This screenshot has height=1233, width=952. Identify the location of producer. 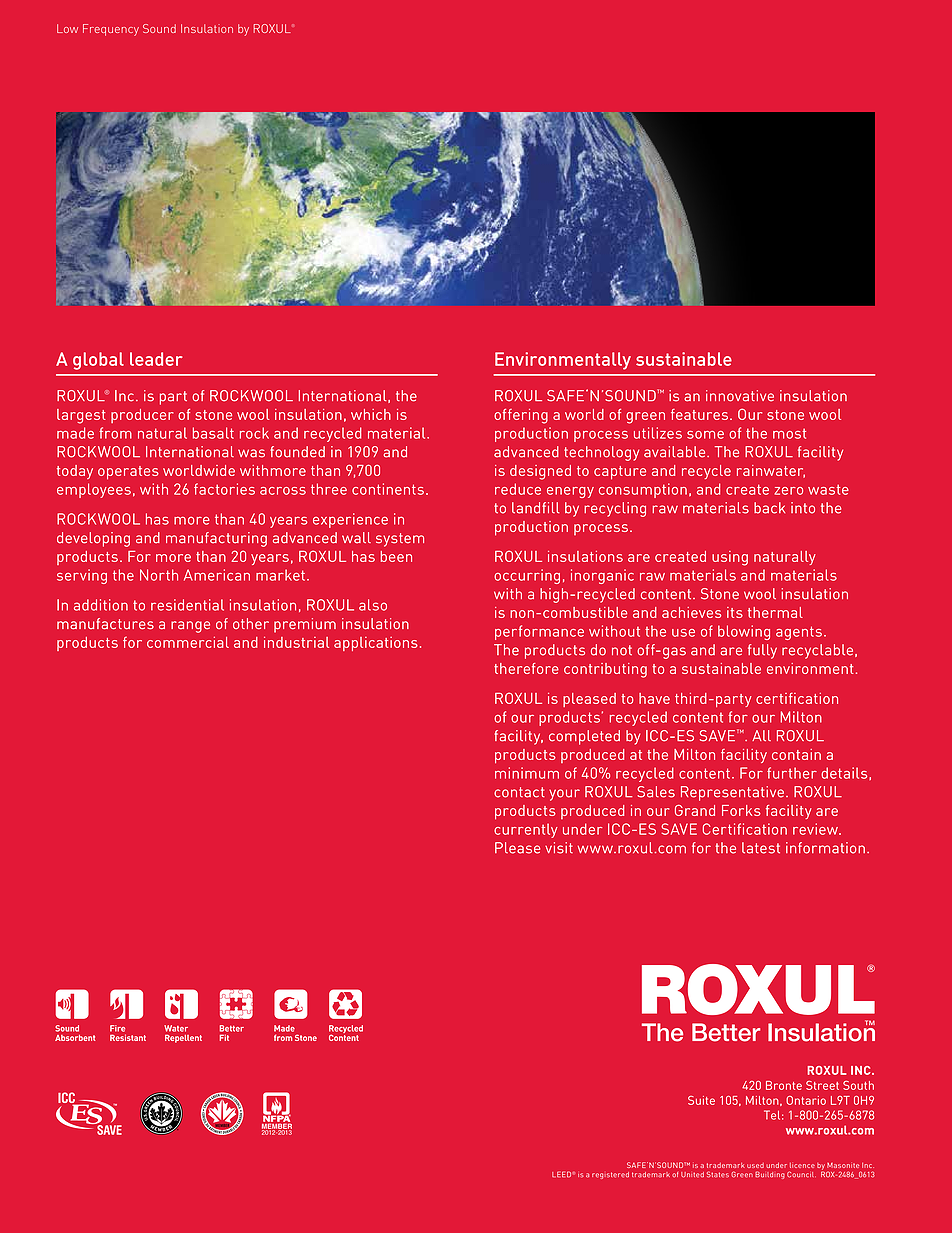
(142, 416).
